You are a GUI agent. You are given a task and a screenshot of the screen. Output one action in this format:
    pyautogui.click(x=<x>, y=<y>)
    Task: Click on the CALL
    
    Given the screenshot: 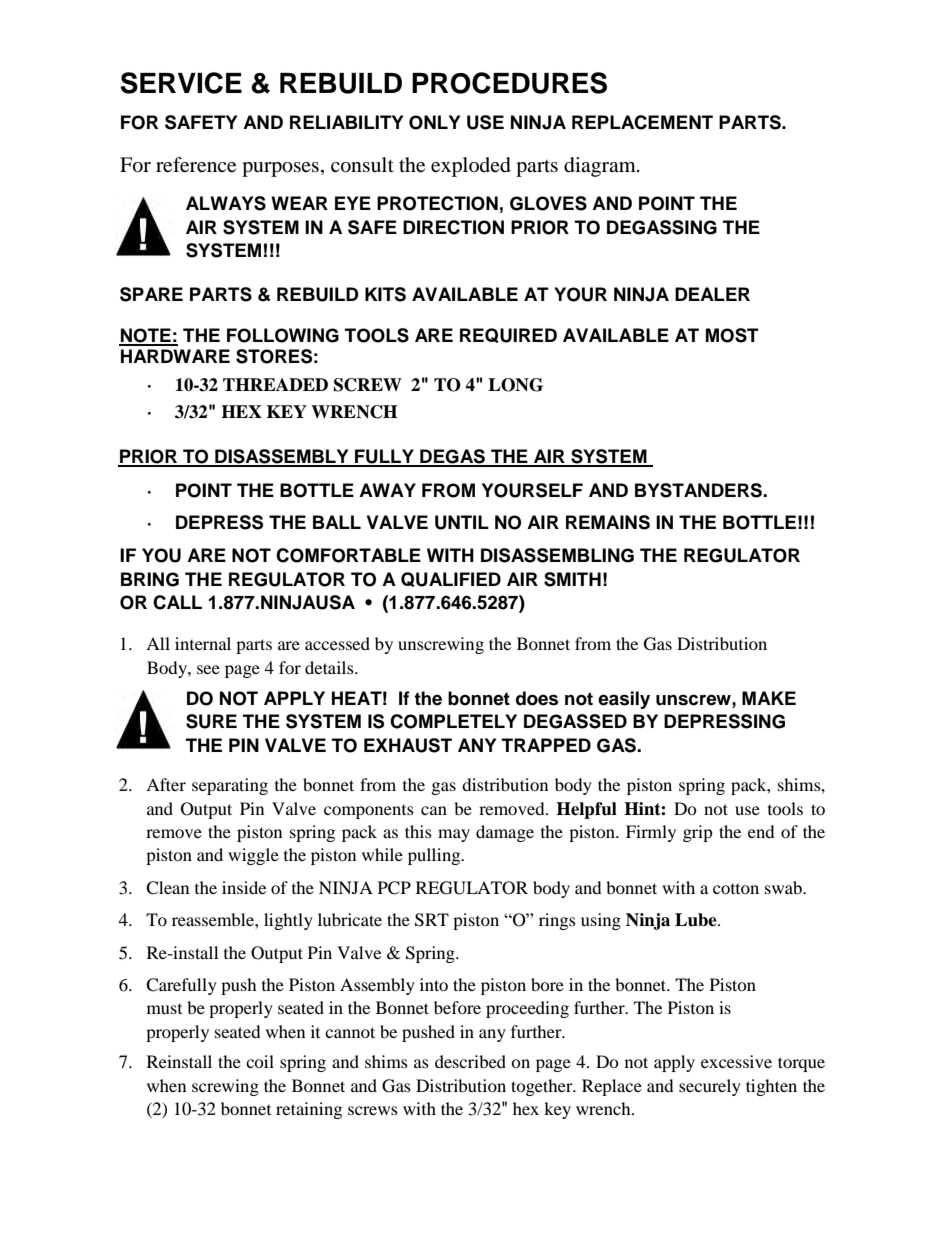 What is the action you would take?
    pyautogui.click(x=177, y=602)
